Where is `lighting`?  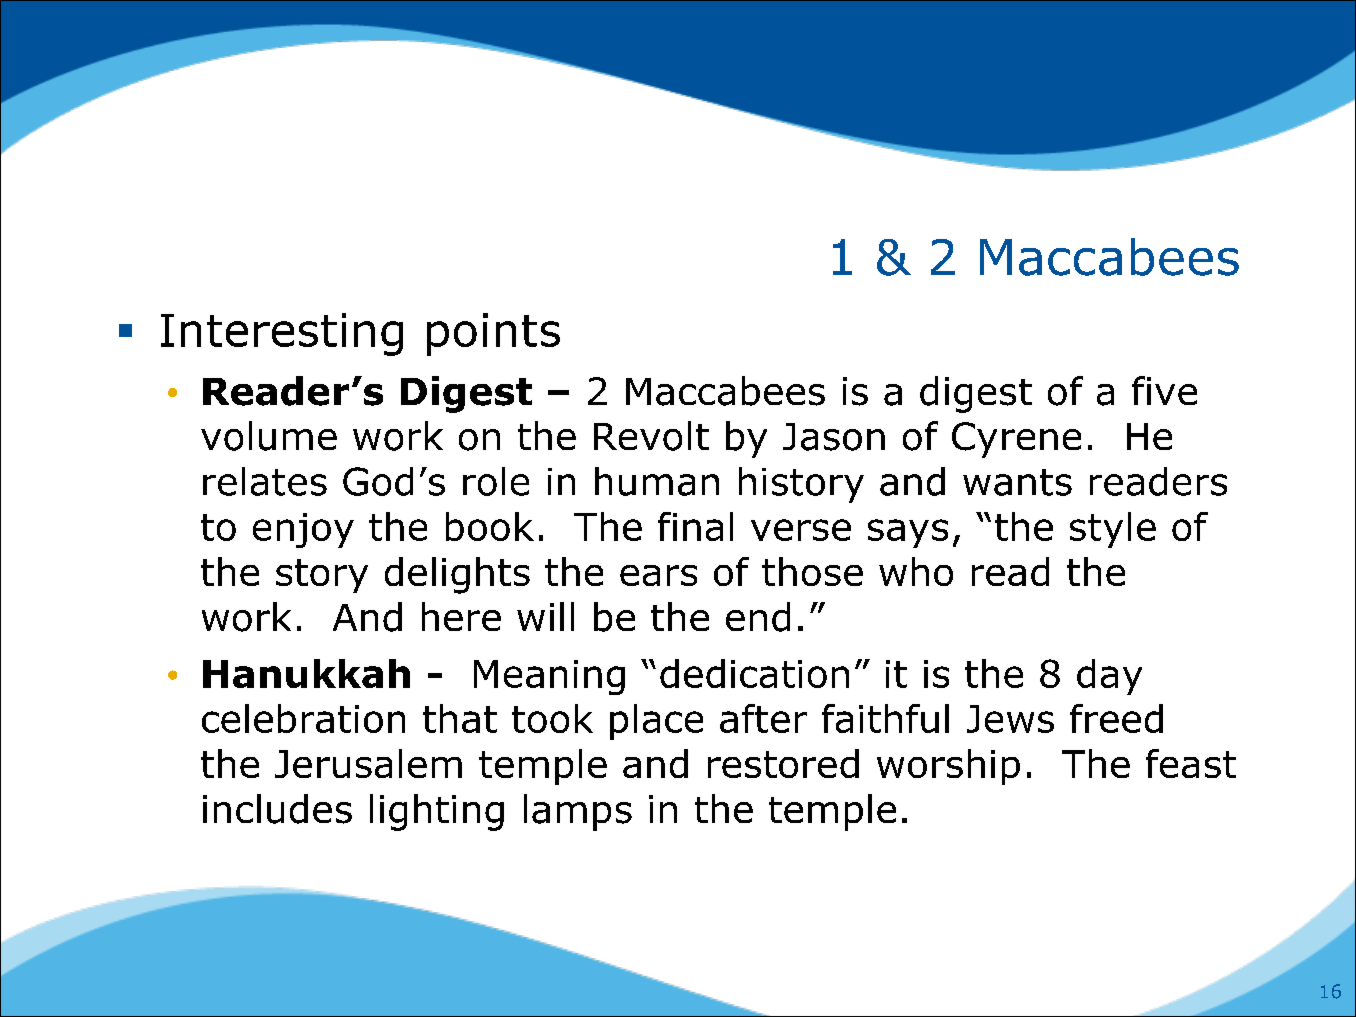 lighting is located at coordinates (437, 812).
